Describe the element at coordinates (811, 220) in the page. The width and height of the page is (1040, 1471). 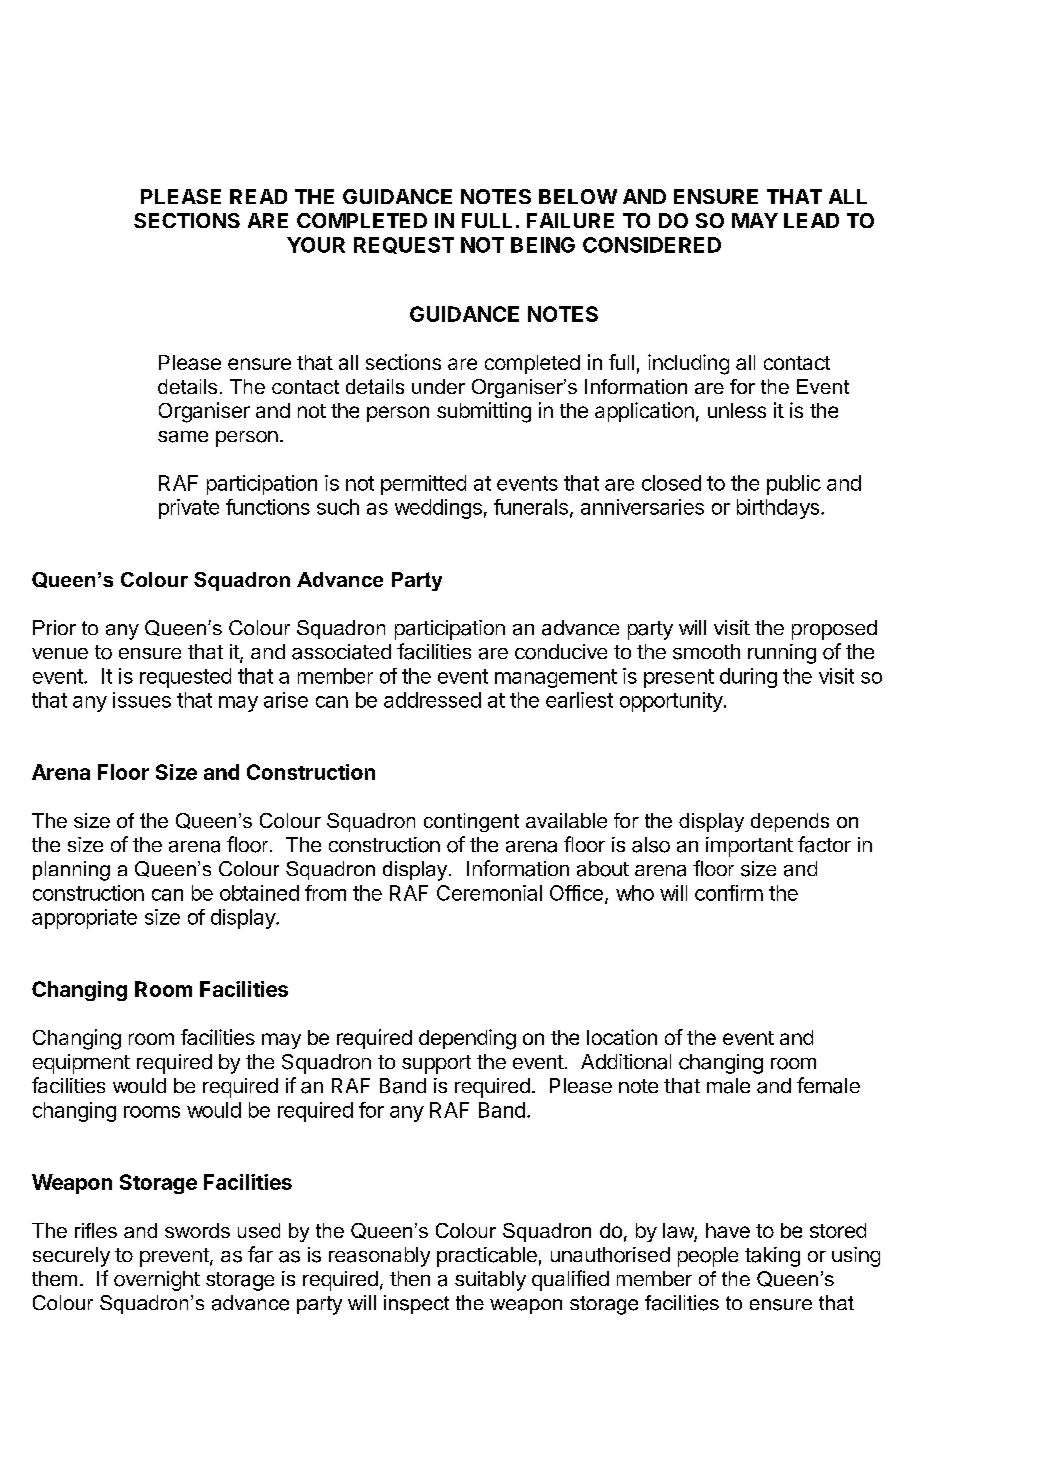
I see `LEAD` at that location.
